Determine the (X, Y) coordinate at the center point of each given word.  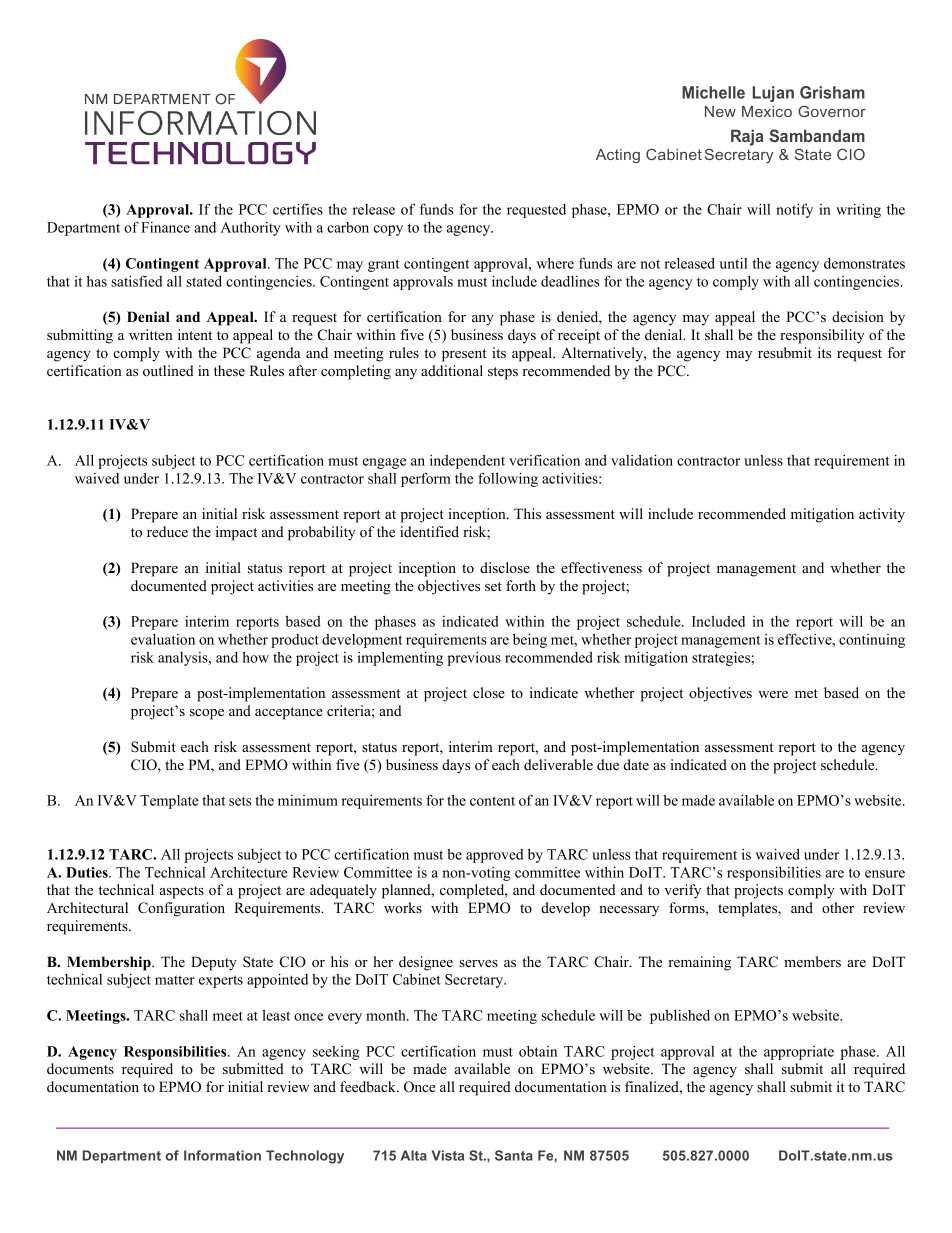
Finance (165, 227)
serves (478, 963)
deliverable (558, 764)
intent (195, 334)
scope (207, 714)
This (527, 513)
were (773, 694)
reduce (167, 531)
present (464, 355)
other (838, 907)
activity (882, 515)
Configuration (181, 909)
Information (222, 1155)
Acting (618, 156)
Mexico (767, 111)
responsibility (822, 336)
